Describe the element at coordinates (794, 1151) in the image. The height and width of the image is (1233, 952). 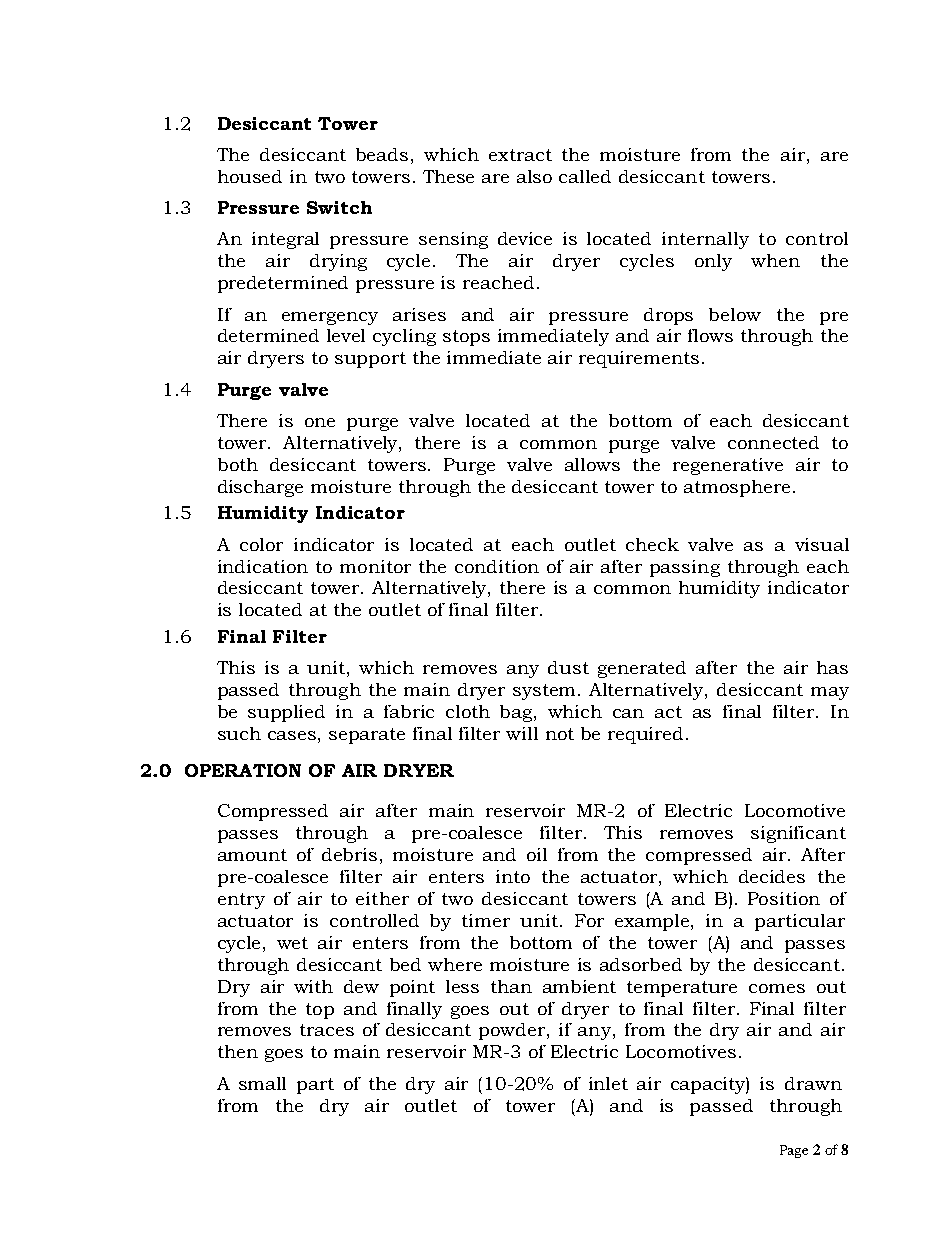
I see `Page` at that location.
